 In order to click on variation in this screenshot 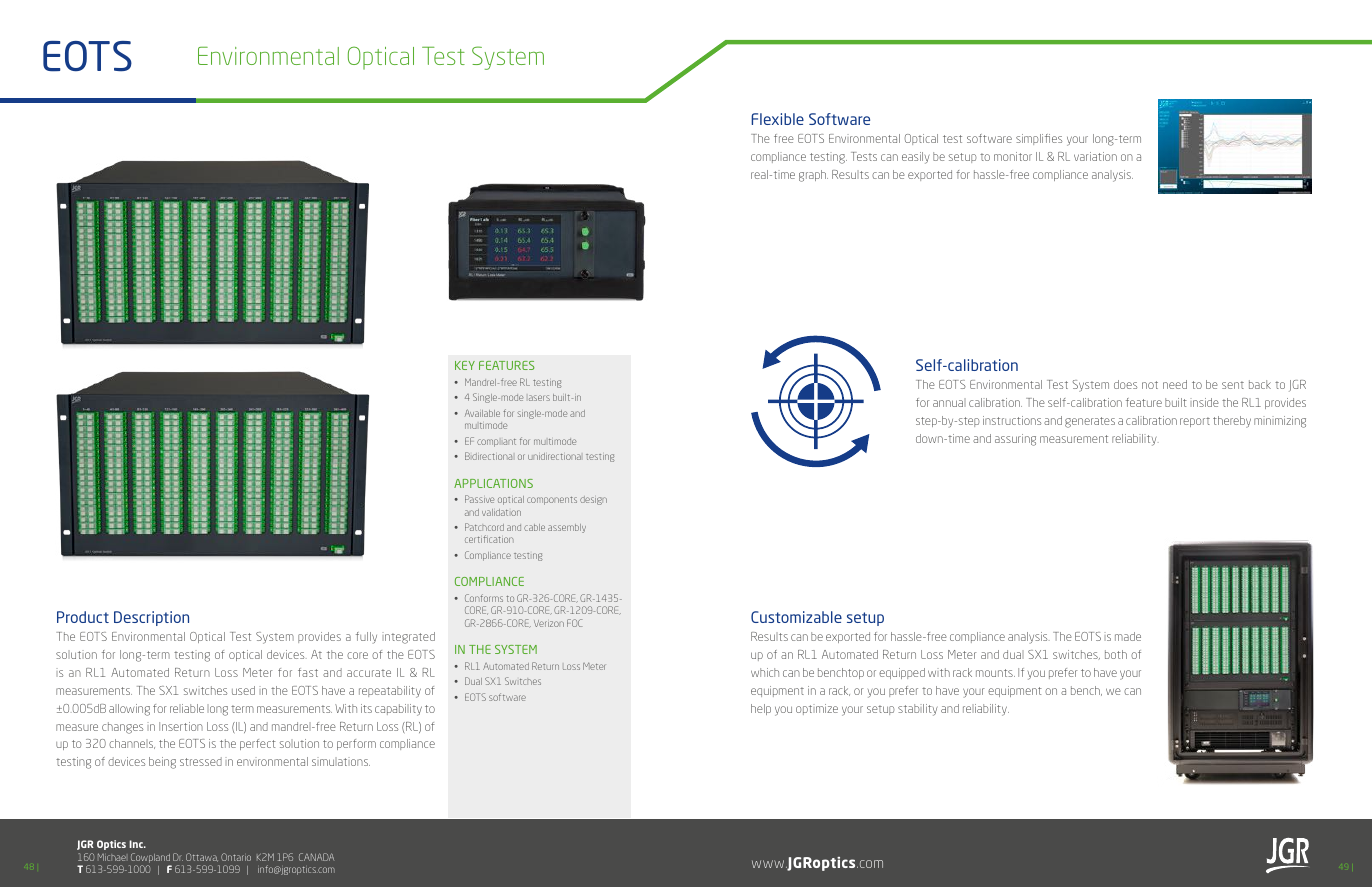, I will do `click(1095, 156)`.
